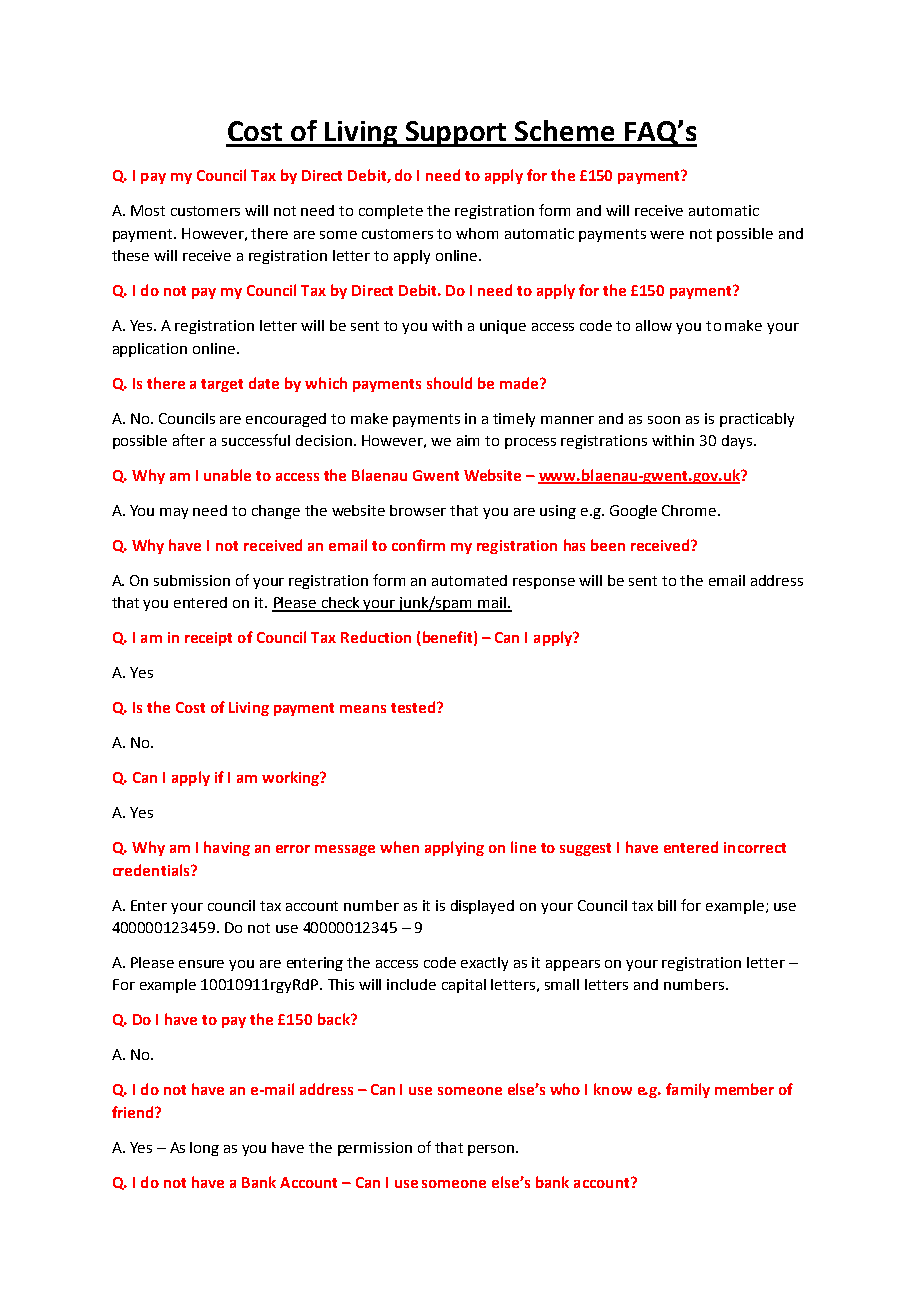  Describe the element at coordinates (667, 235) in the image. I see `were` at that location.
